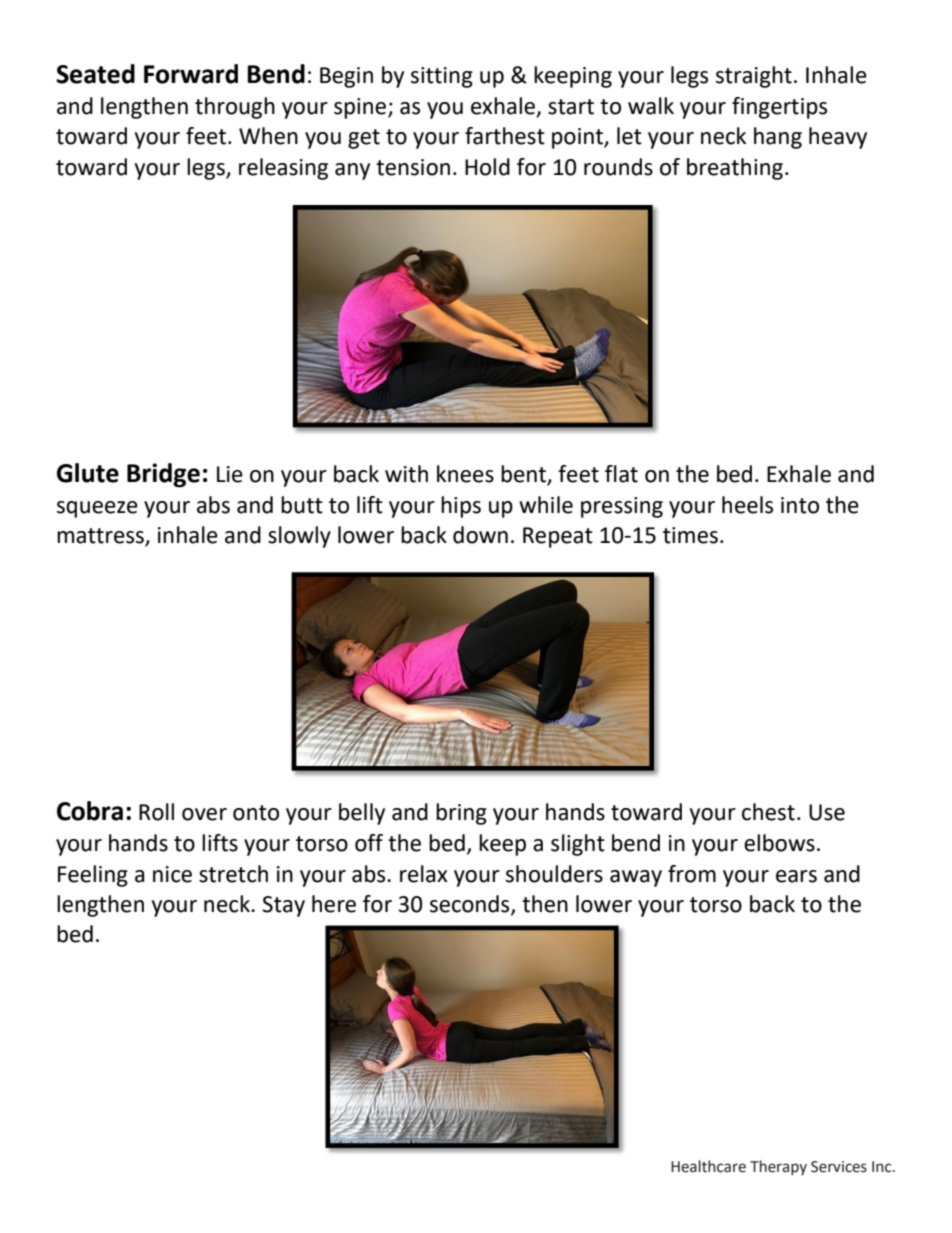 This image has height=1233, width=952. Describe the element at coordinates (800, 505) in the image. I see `into` at that location.
